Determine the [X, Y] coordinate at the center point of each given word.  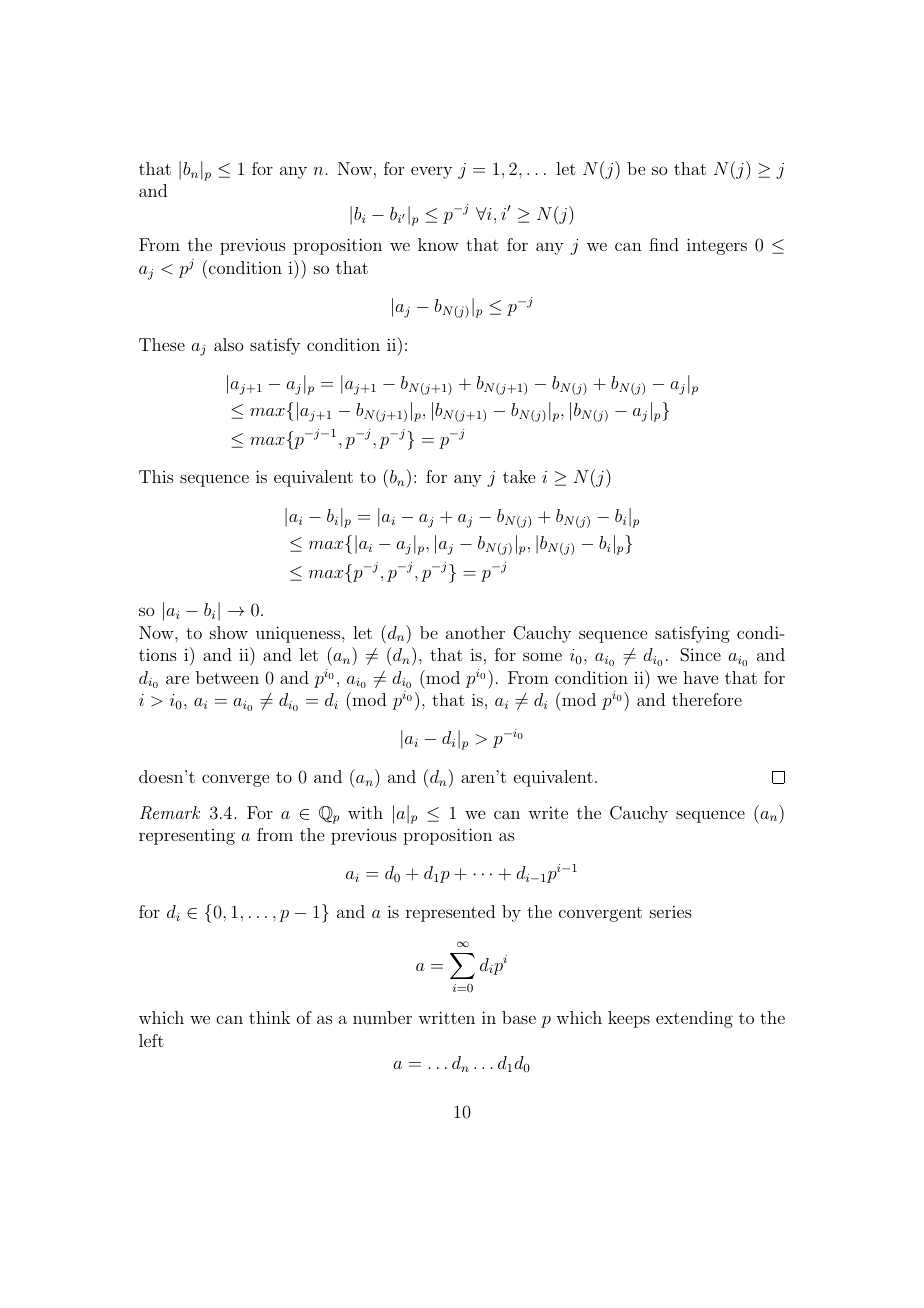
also [228, 344]
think [269, 1017]
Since [700, 655]
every [431, 173]
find [664, 244]
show [229, 632]
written [446, 1017]
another [475, 632]
